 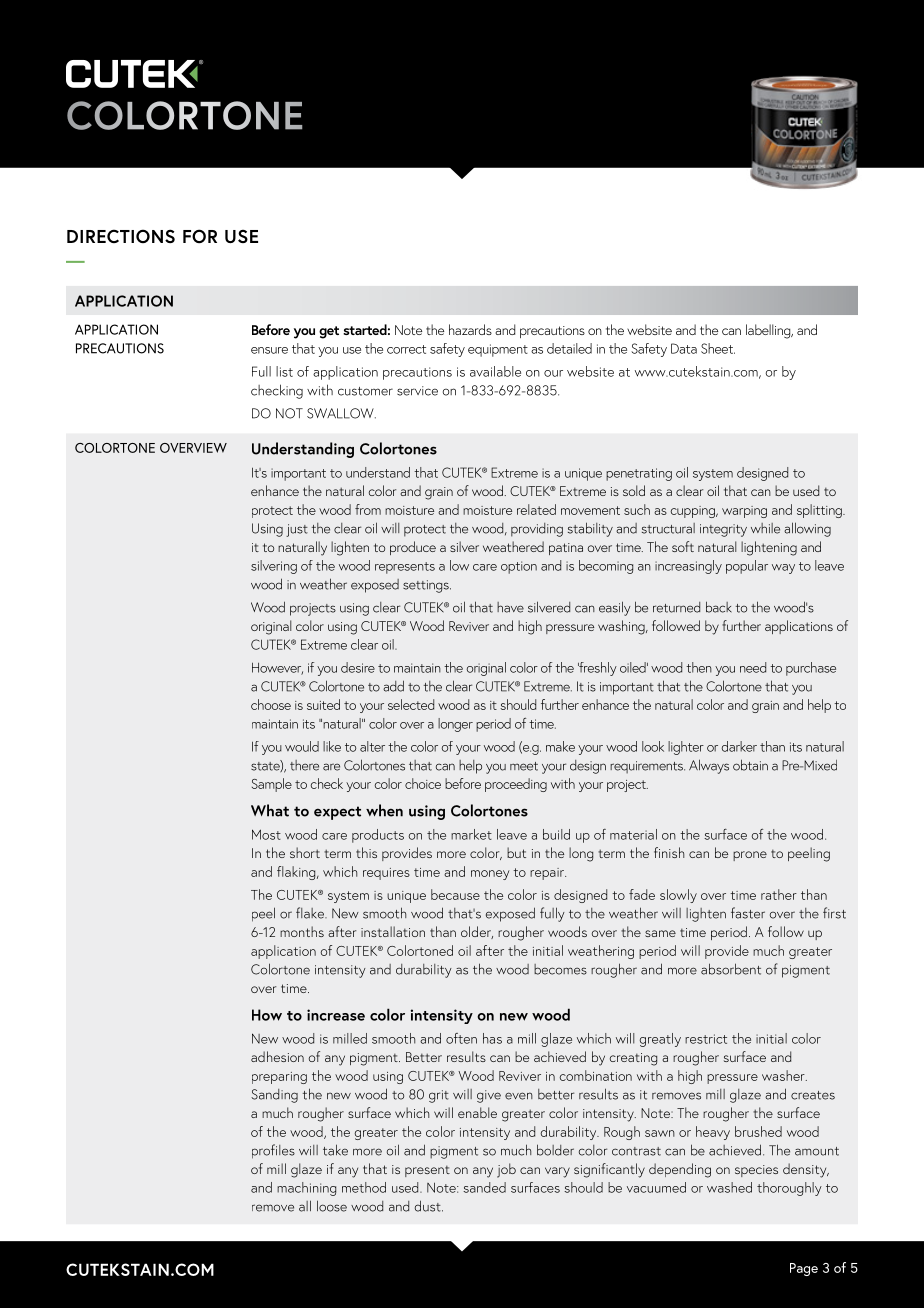 What do you see at coordinates (484, 1187) in the screenshot?
I see `sanded` at bounding box center [484, 1187].
